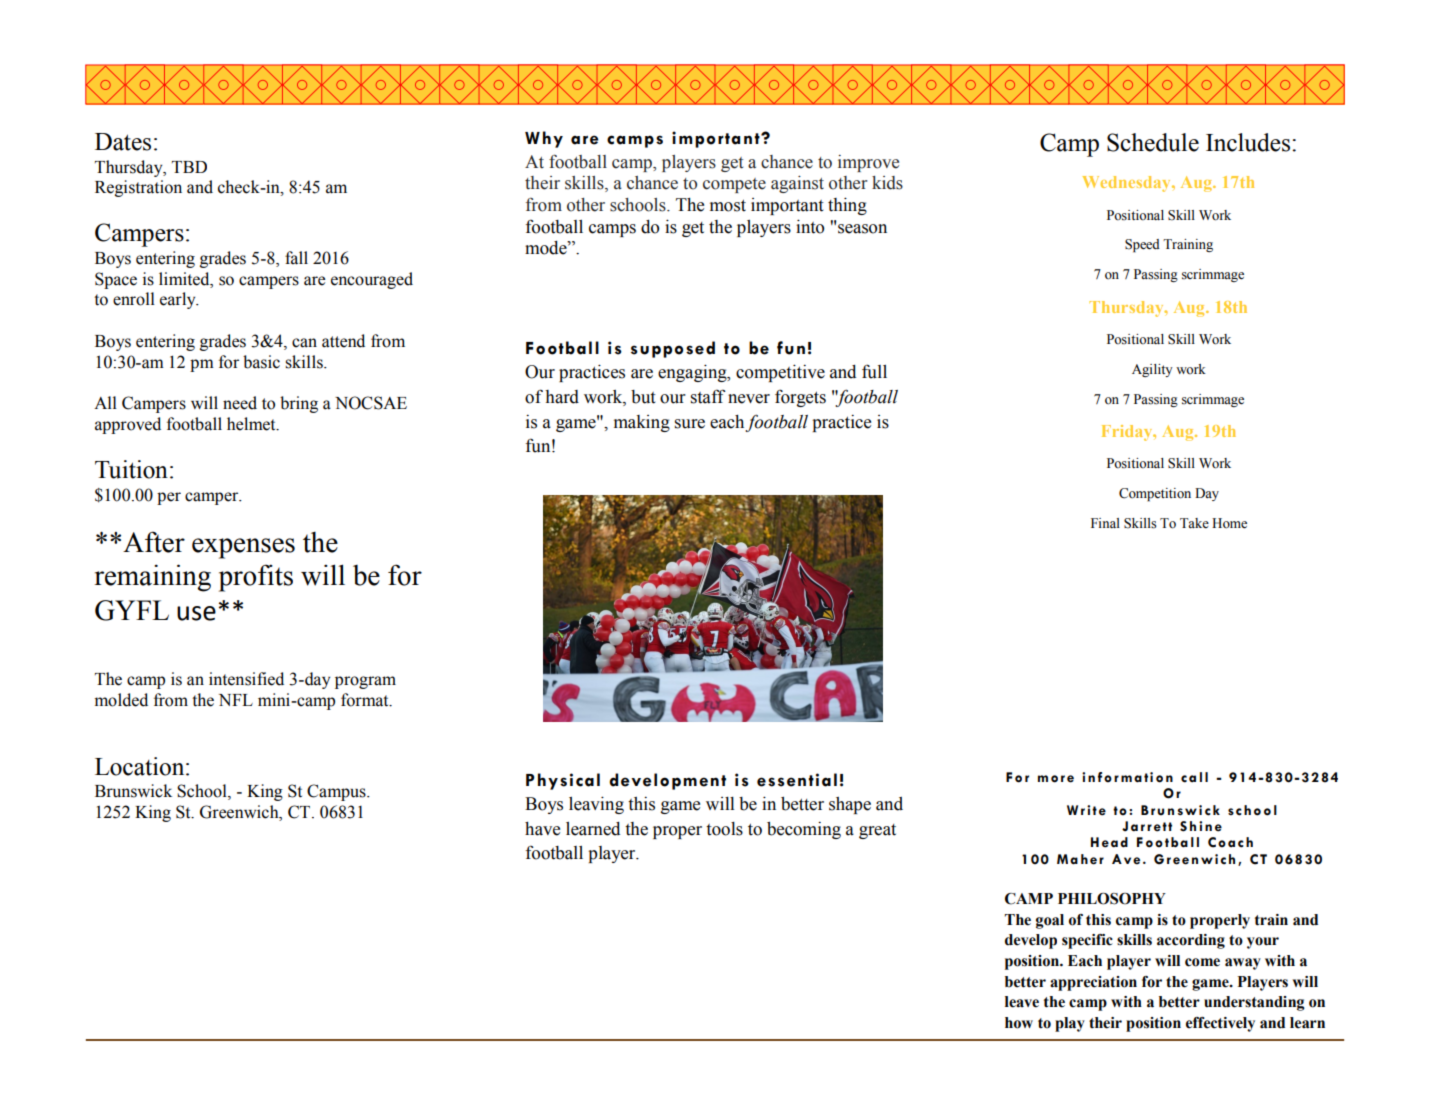 This screenshot has width=1430, height=1105. Describe the element at coordinates (256, 578) in the screenshot. I see `profits` at that location.
